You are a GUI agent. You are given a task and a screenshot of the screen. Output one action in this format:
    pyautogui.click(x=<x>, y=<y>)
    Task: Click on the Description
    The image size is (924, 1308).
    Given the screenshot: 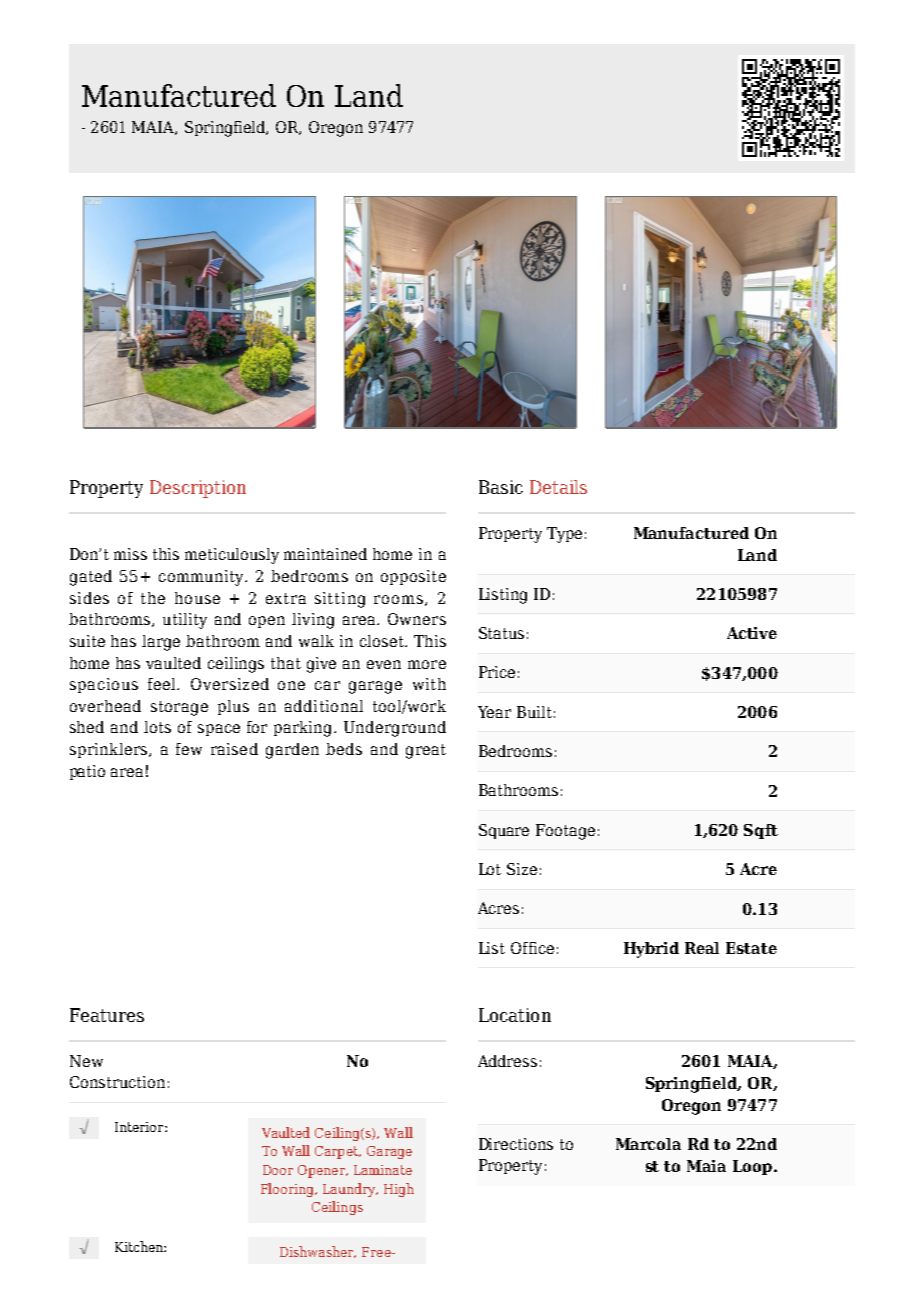 What is the action you would take?
    pyautogui.click(x=198, y=489)
